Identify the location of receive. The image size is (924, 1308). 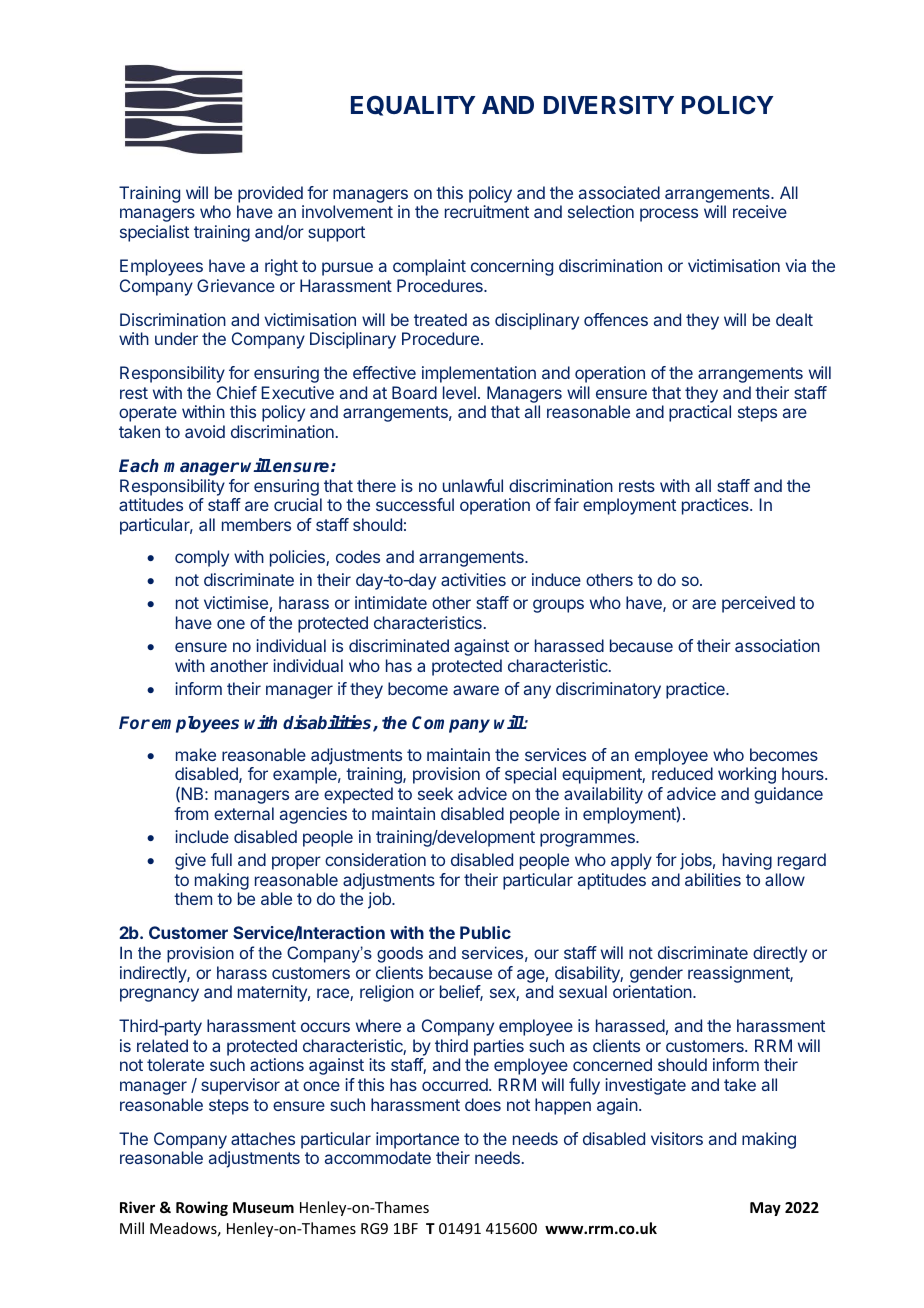
(760, 211).
